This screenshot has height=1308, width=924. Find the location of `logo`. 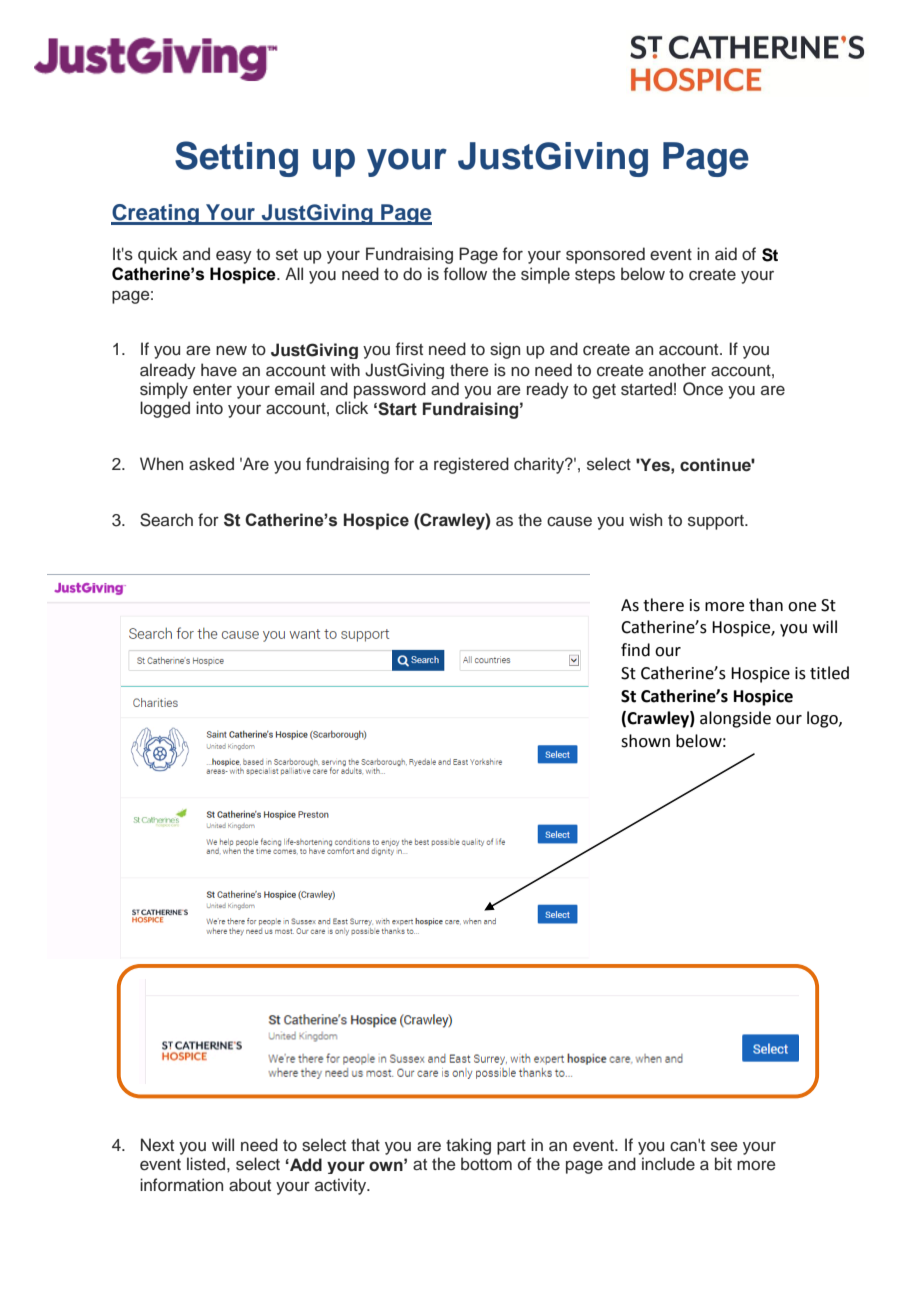

logo is located at coordinates (823, 719).
